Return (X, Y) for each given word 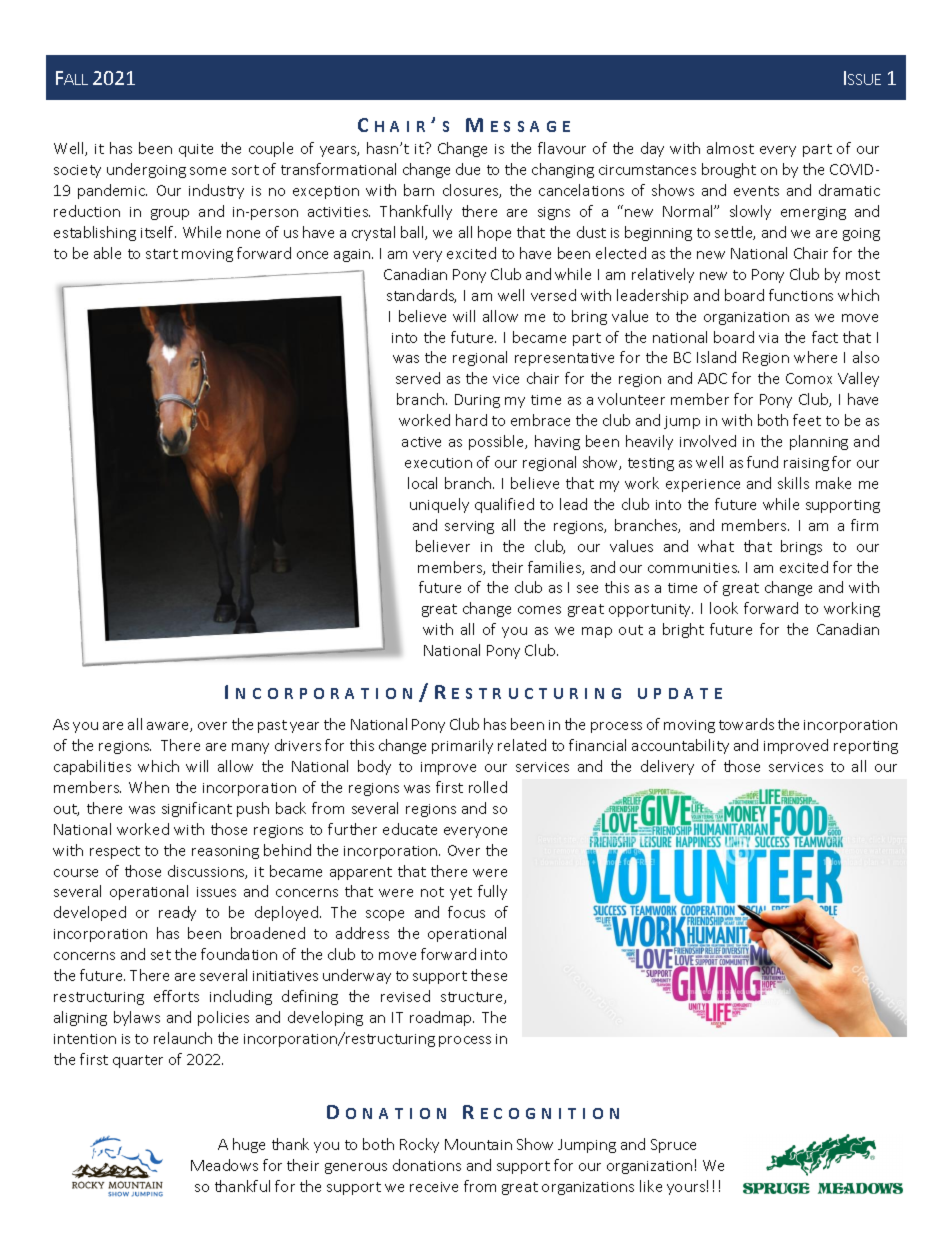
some (208, 171)
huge (249, 1145)
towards (746, 724)
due (468, 169)
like (651, 1186)
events (756, 191)
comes (539, 610)
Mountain (478, 1144)
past (272, 726)
